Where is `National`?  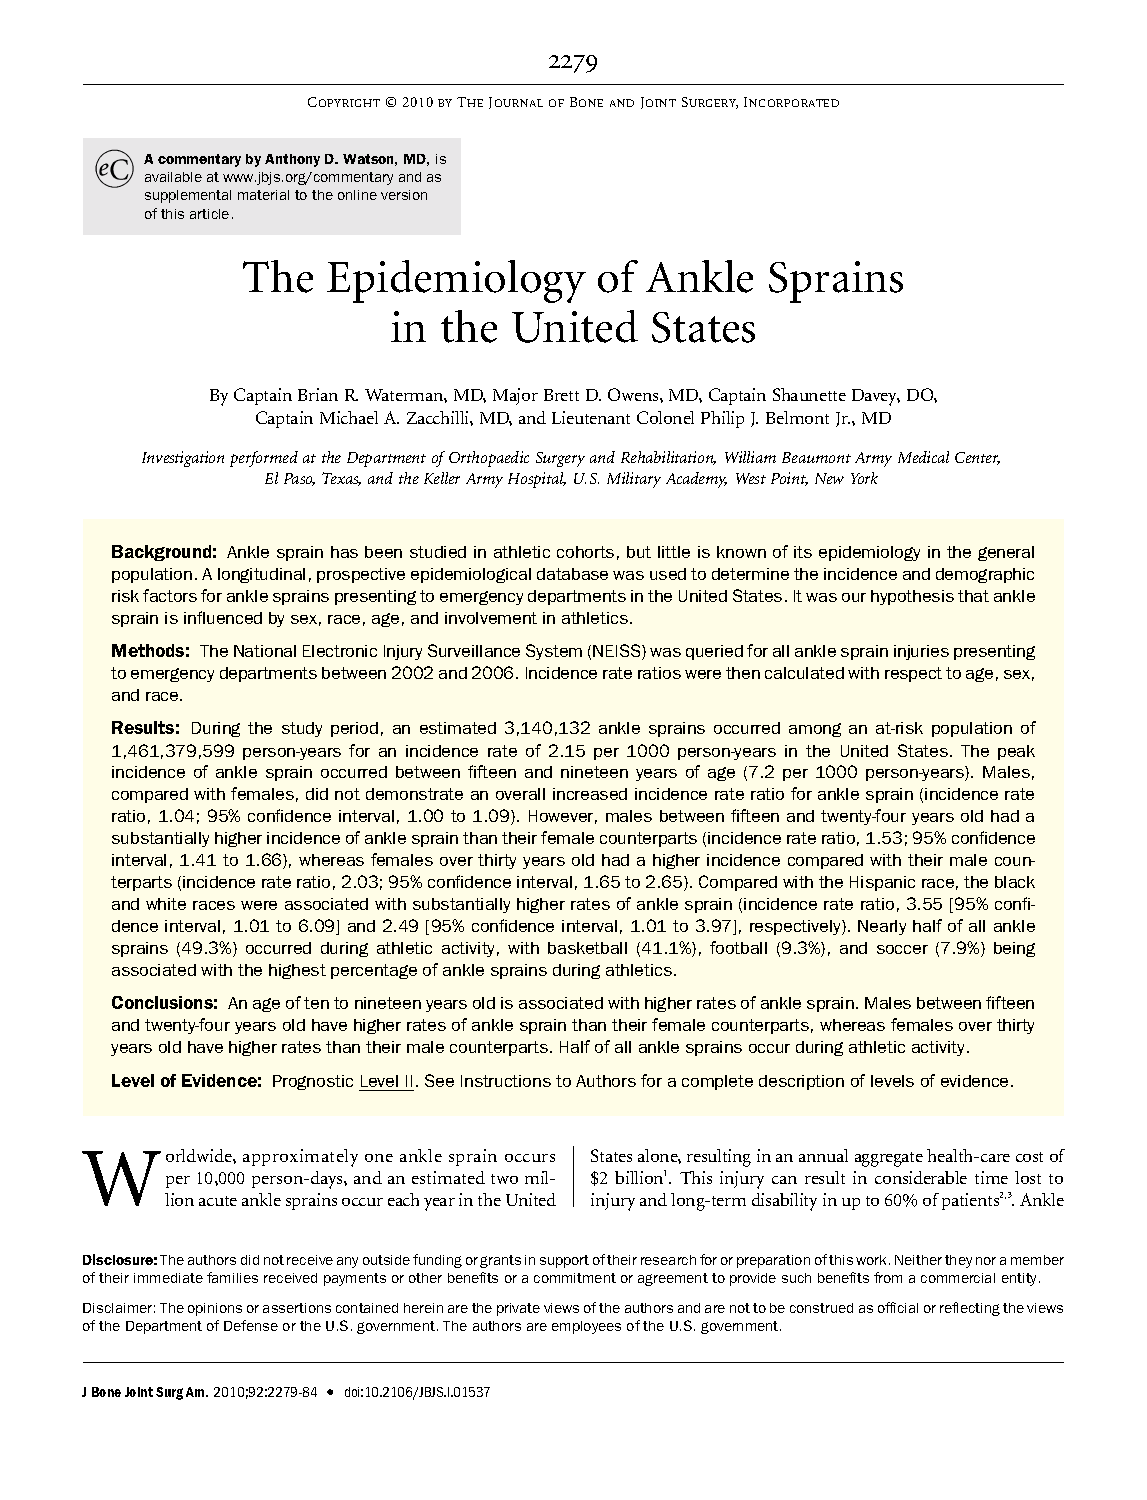 National is located at coordinates (265, 651).
